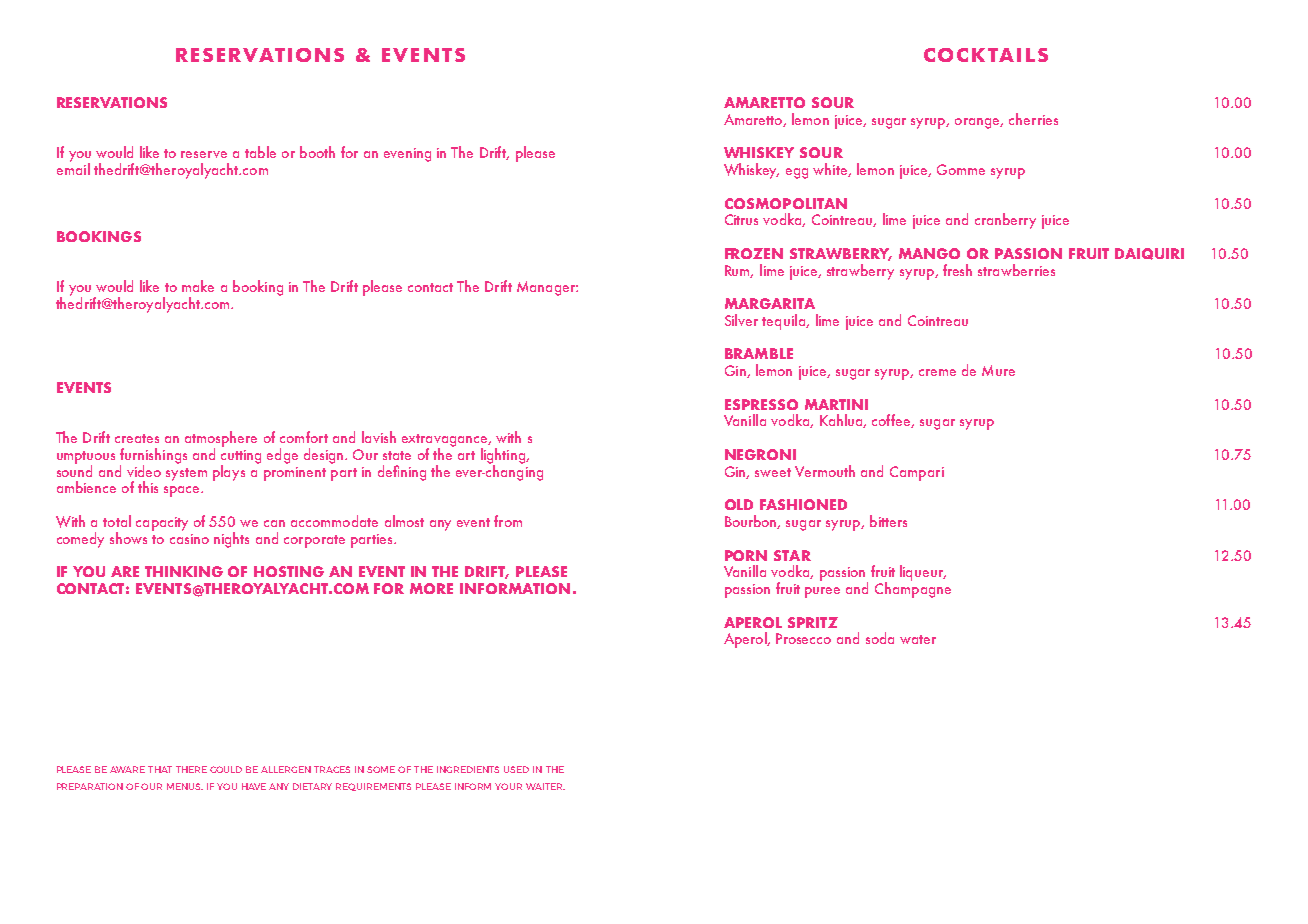 The image size is (1308, 924). Describe the element at coordinates (191, 769) in the screenshot. I see `THERE` at that location.
